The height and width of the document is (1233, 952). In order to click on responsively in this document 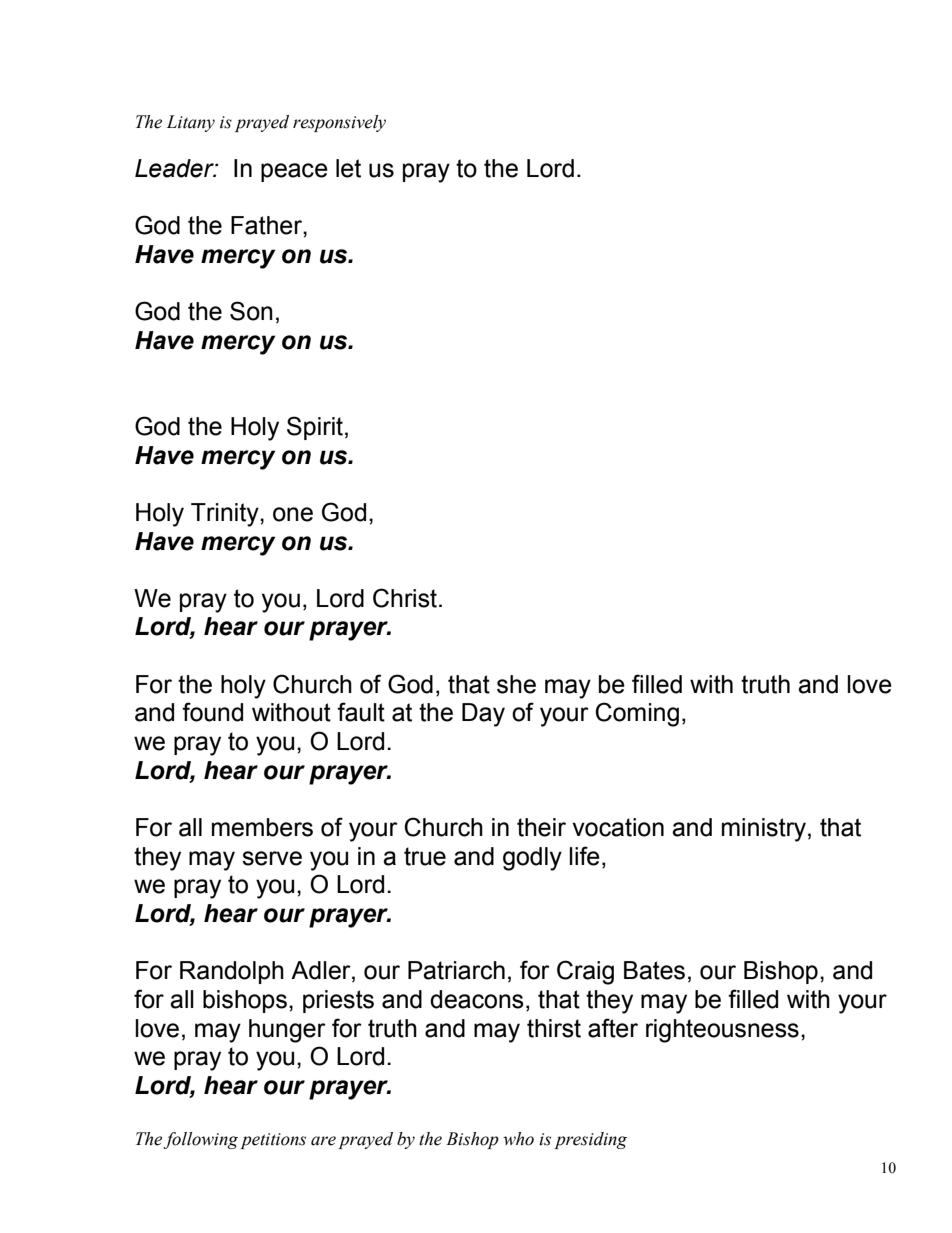, I will do `click(339, 123)`.
